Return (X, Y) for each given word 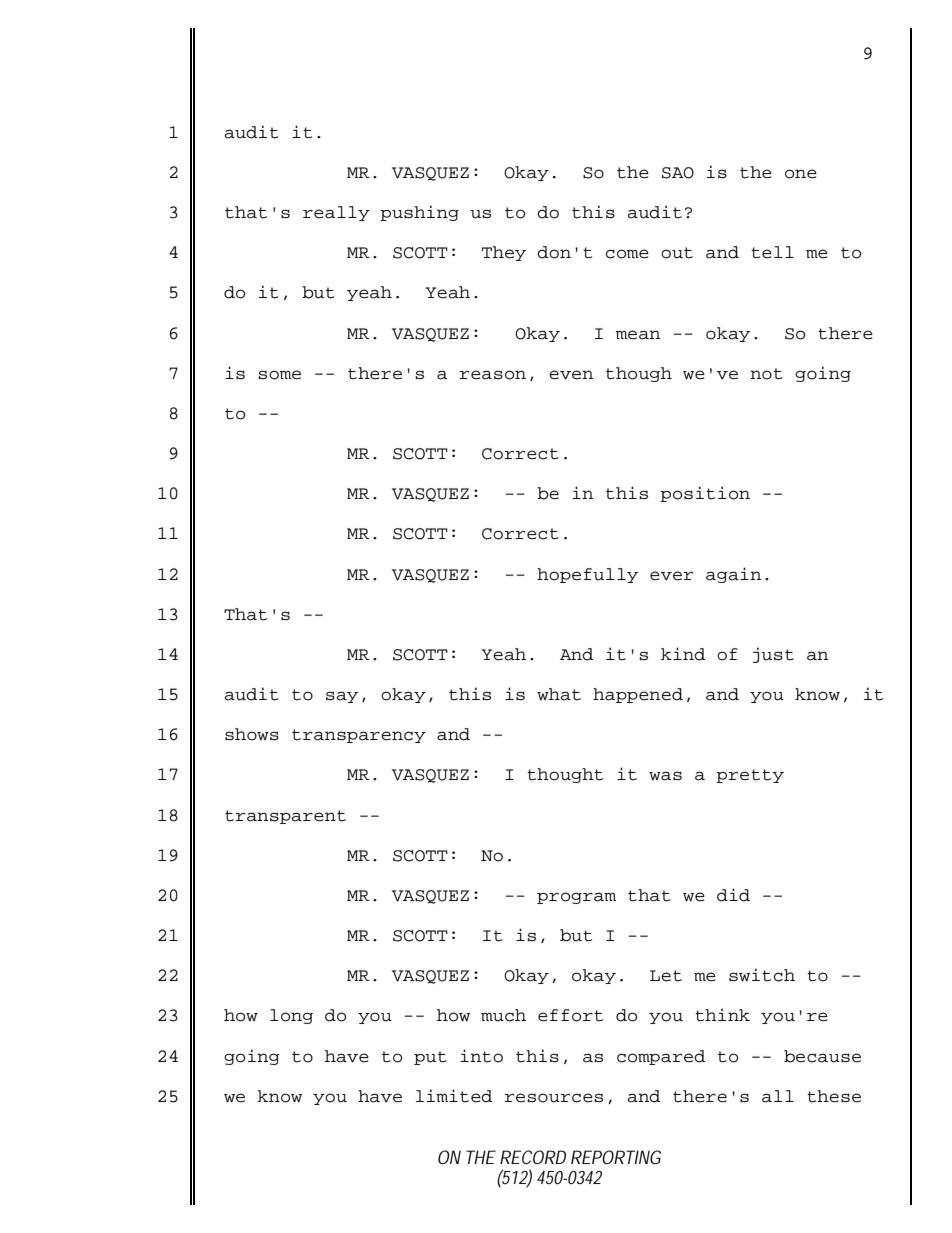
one (801, 174)
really (336, 213)
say (342, 697)
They (504, 253)
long (291, 1016)
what (559, 694)
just (773, 655)
